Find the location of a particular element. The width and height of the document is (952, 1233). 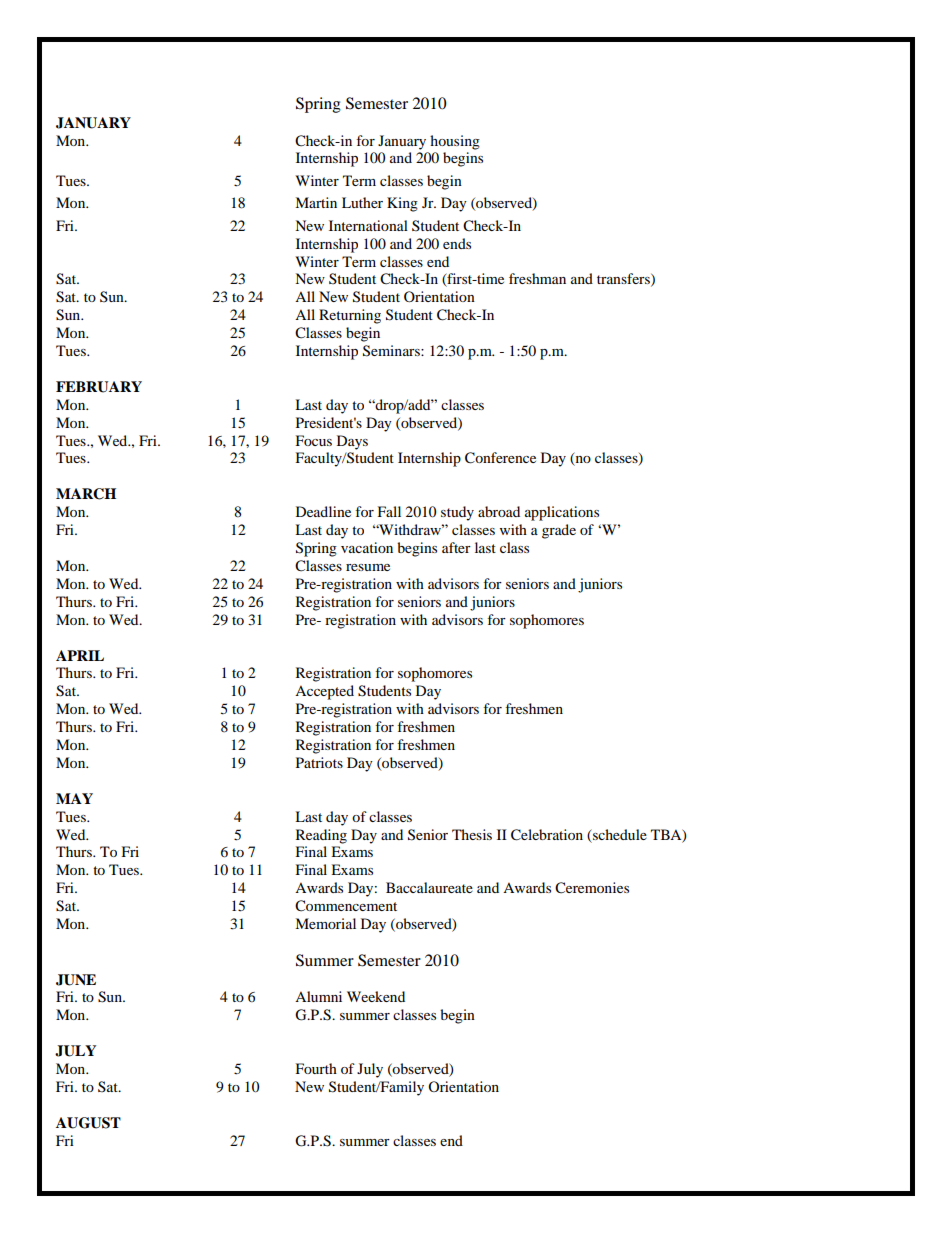

AUGUST is located at coordinates (88, 1123).
